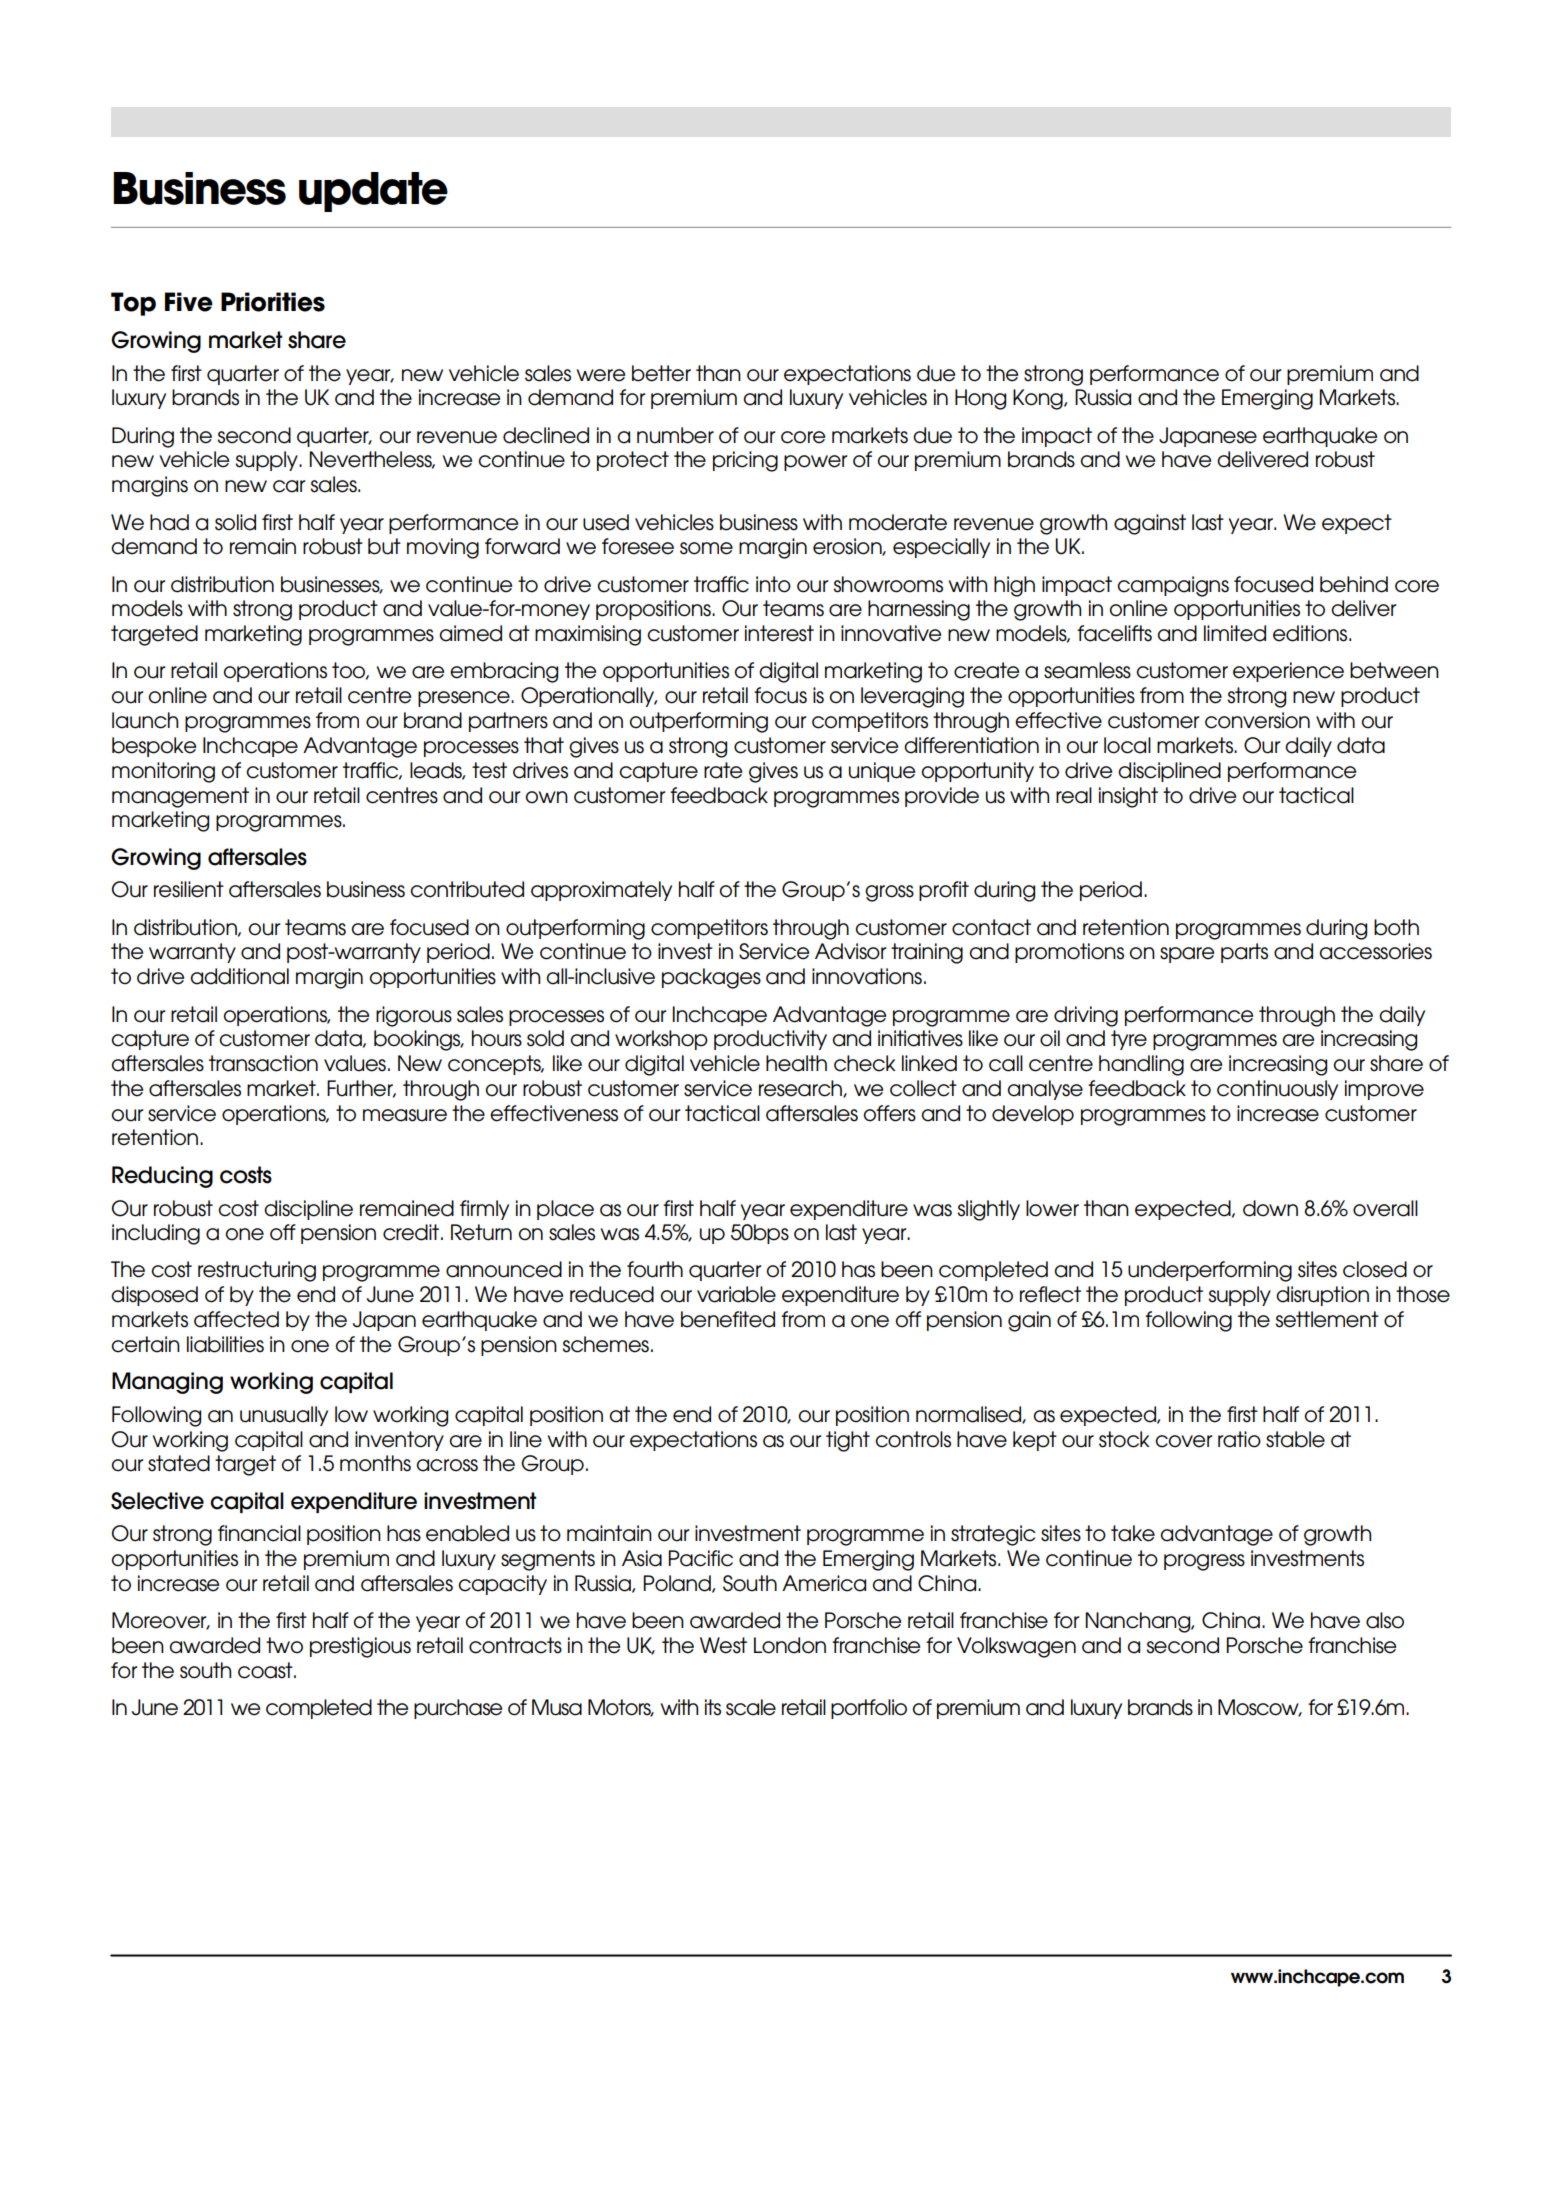 Image resolution: width=1554 pixels, height=2200 pixels. Describe the element at coordinates (1244, 953) in the screenshot. I see `parts` at that location.
